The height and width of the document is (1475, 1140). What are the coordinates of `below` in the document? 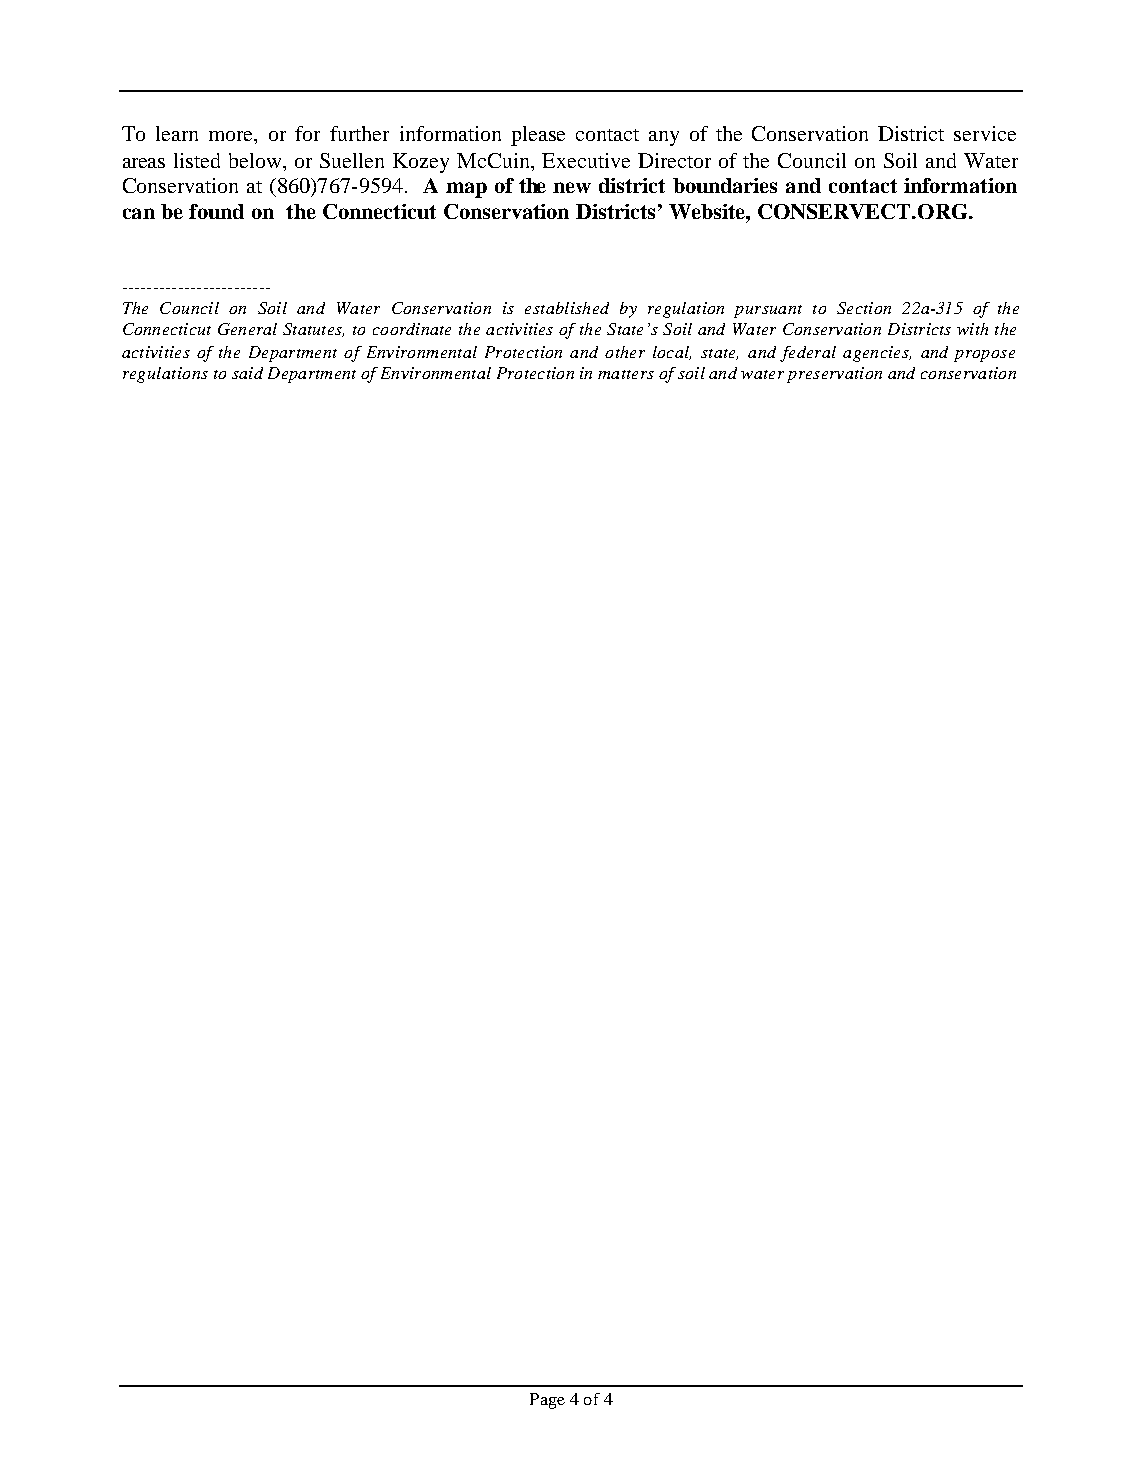 It's located at (256, 160).
